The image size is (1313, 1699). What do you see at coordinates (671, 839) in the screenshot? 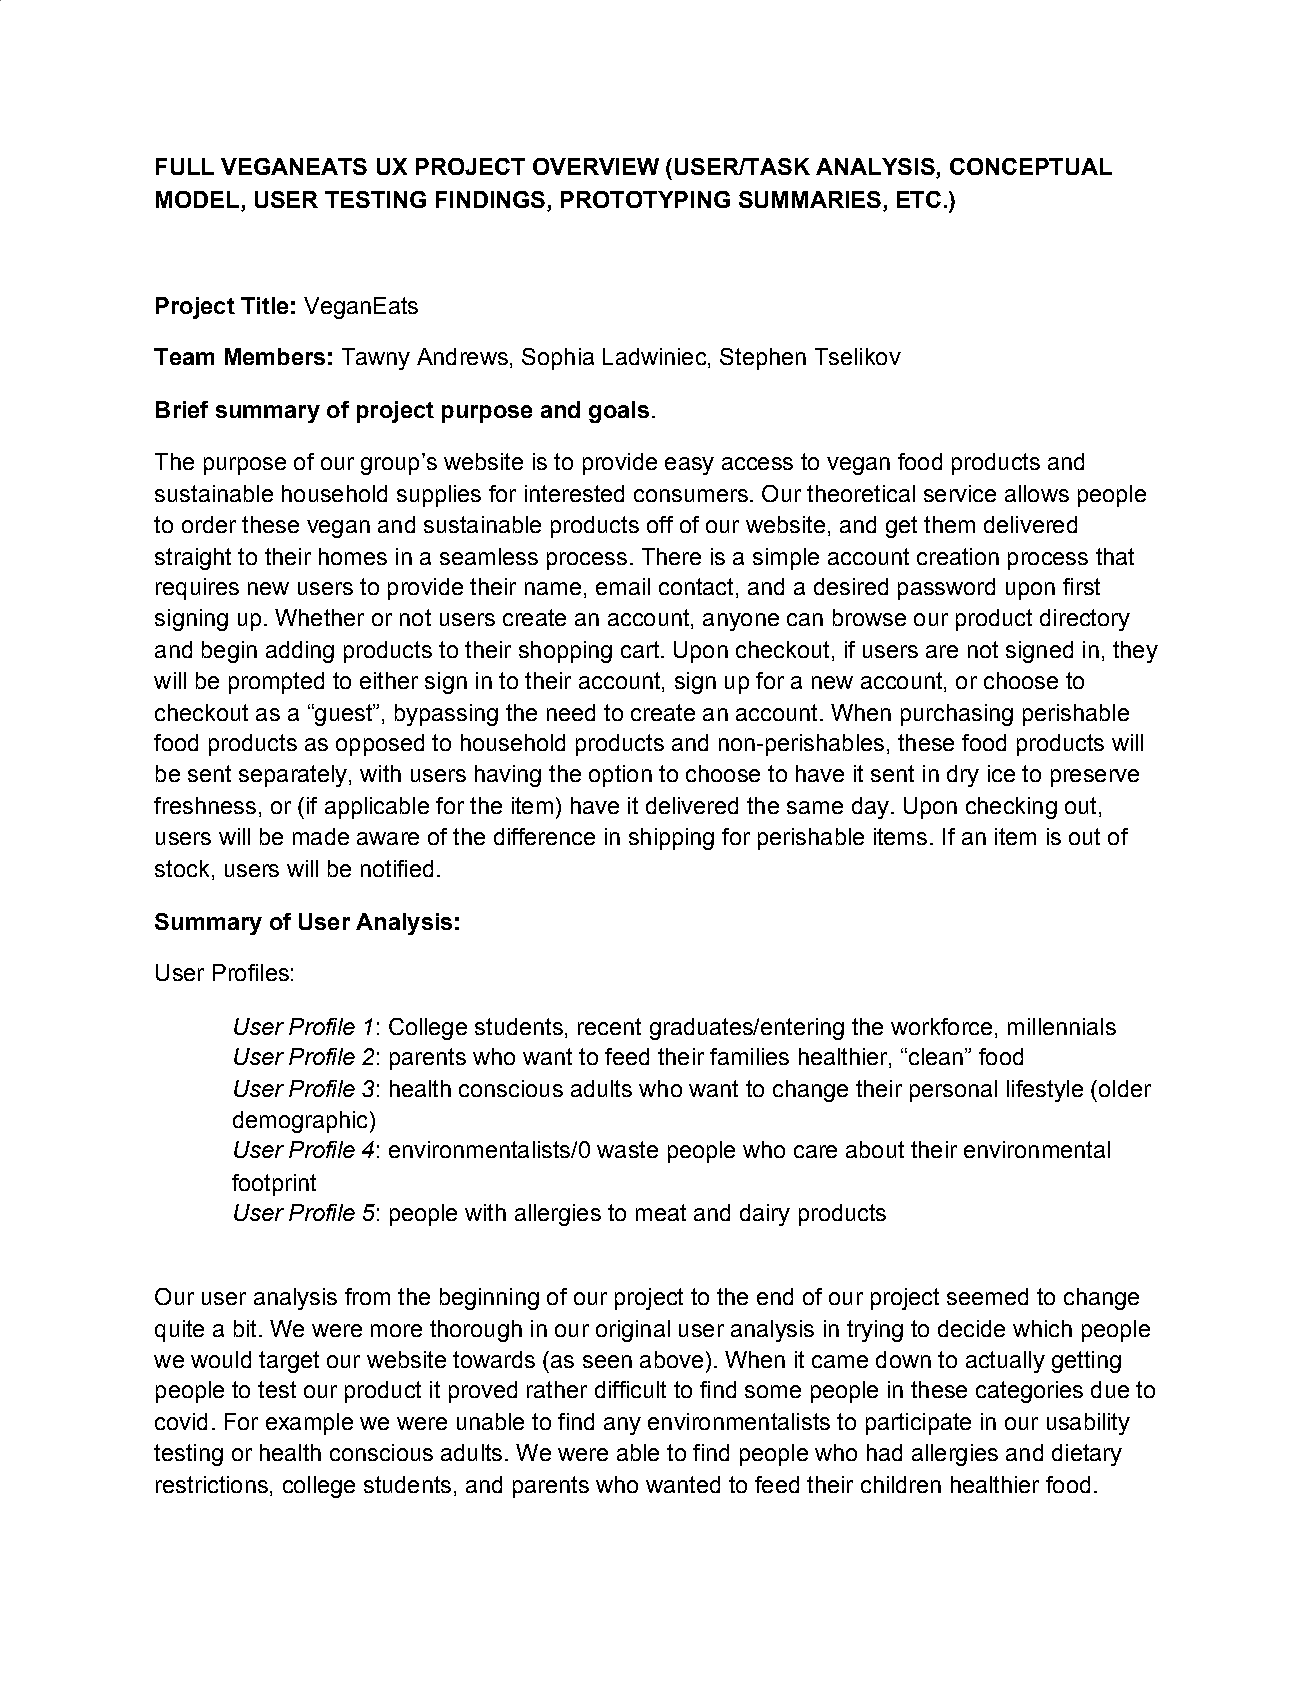
I see `shipping` at bounding box center [671, 839].
